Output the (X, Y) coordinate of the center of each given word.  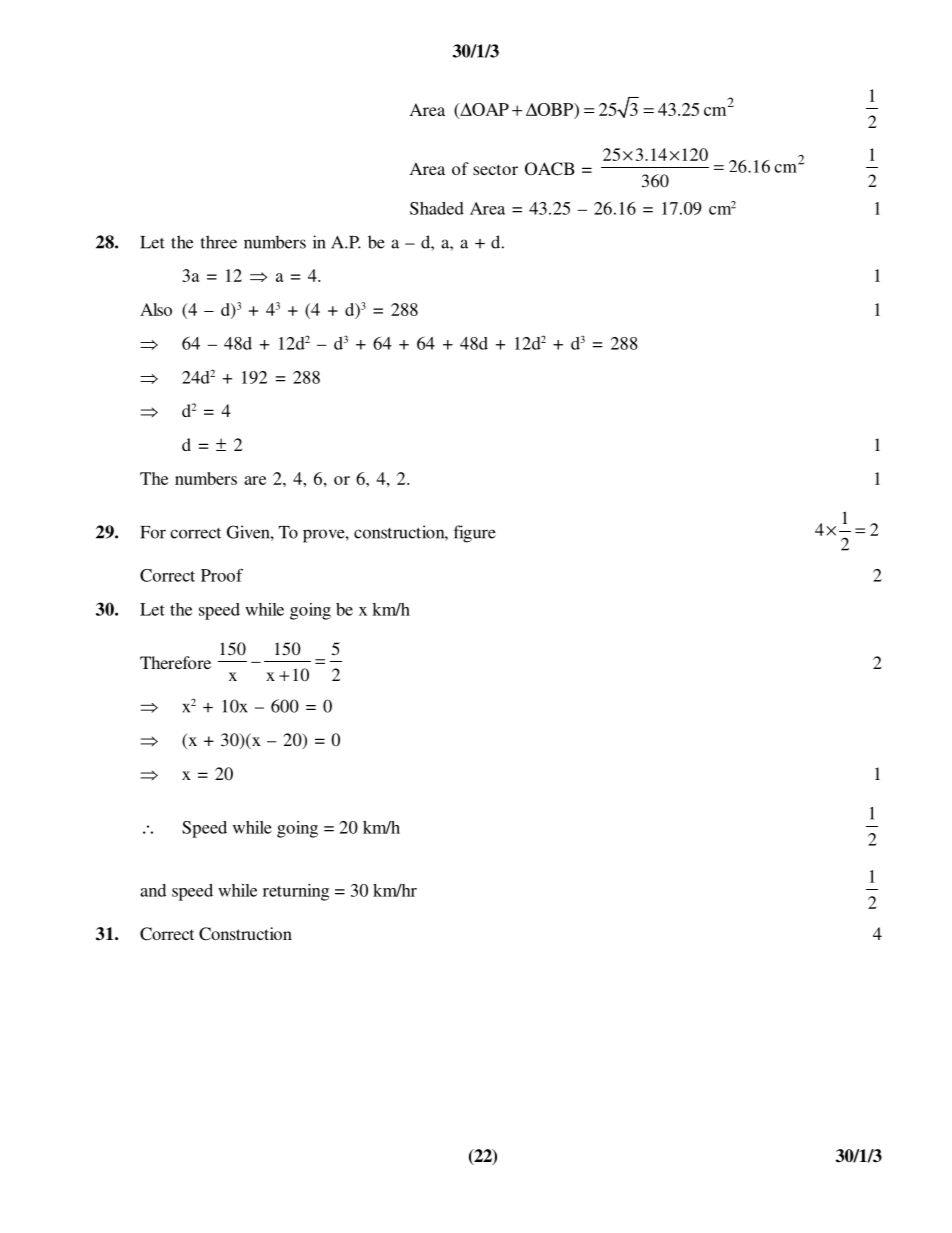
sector (495, 169)
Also (156, 309)
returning (296, 892)
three (219, 242)
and (153, 890)
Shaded (437, 208)
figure (475, 534)
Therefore (175, 662)
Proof (222, 575)
